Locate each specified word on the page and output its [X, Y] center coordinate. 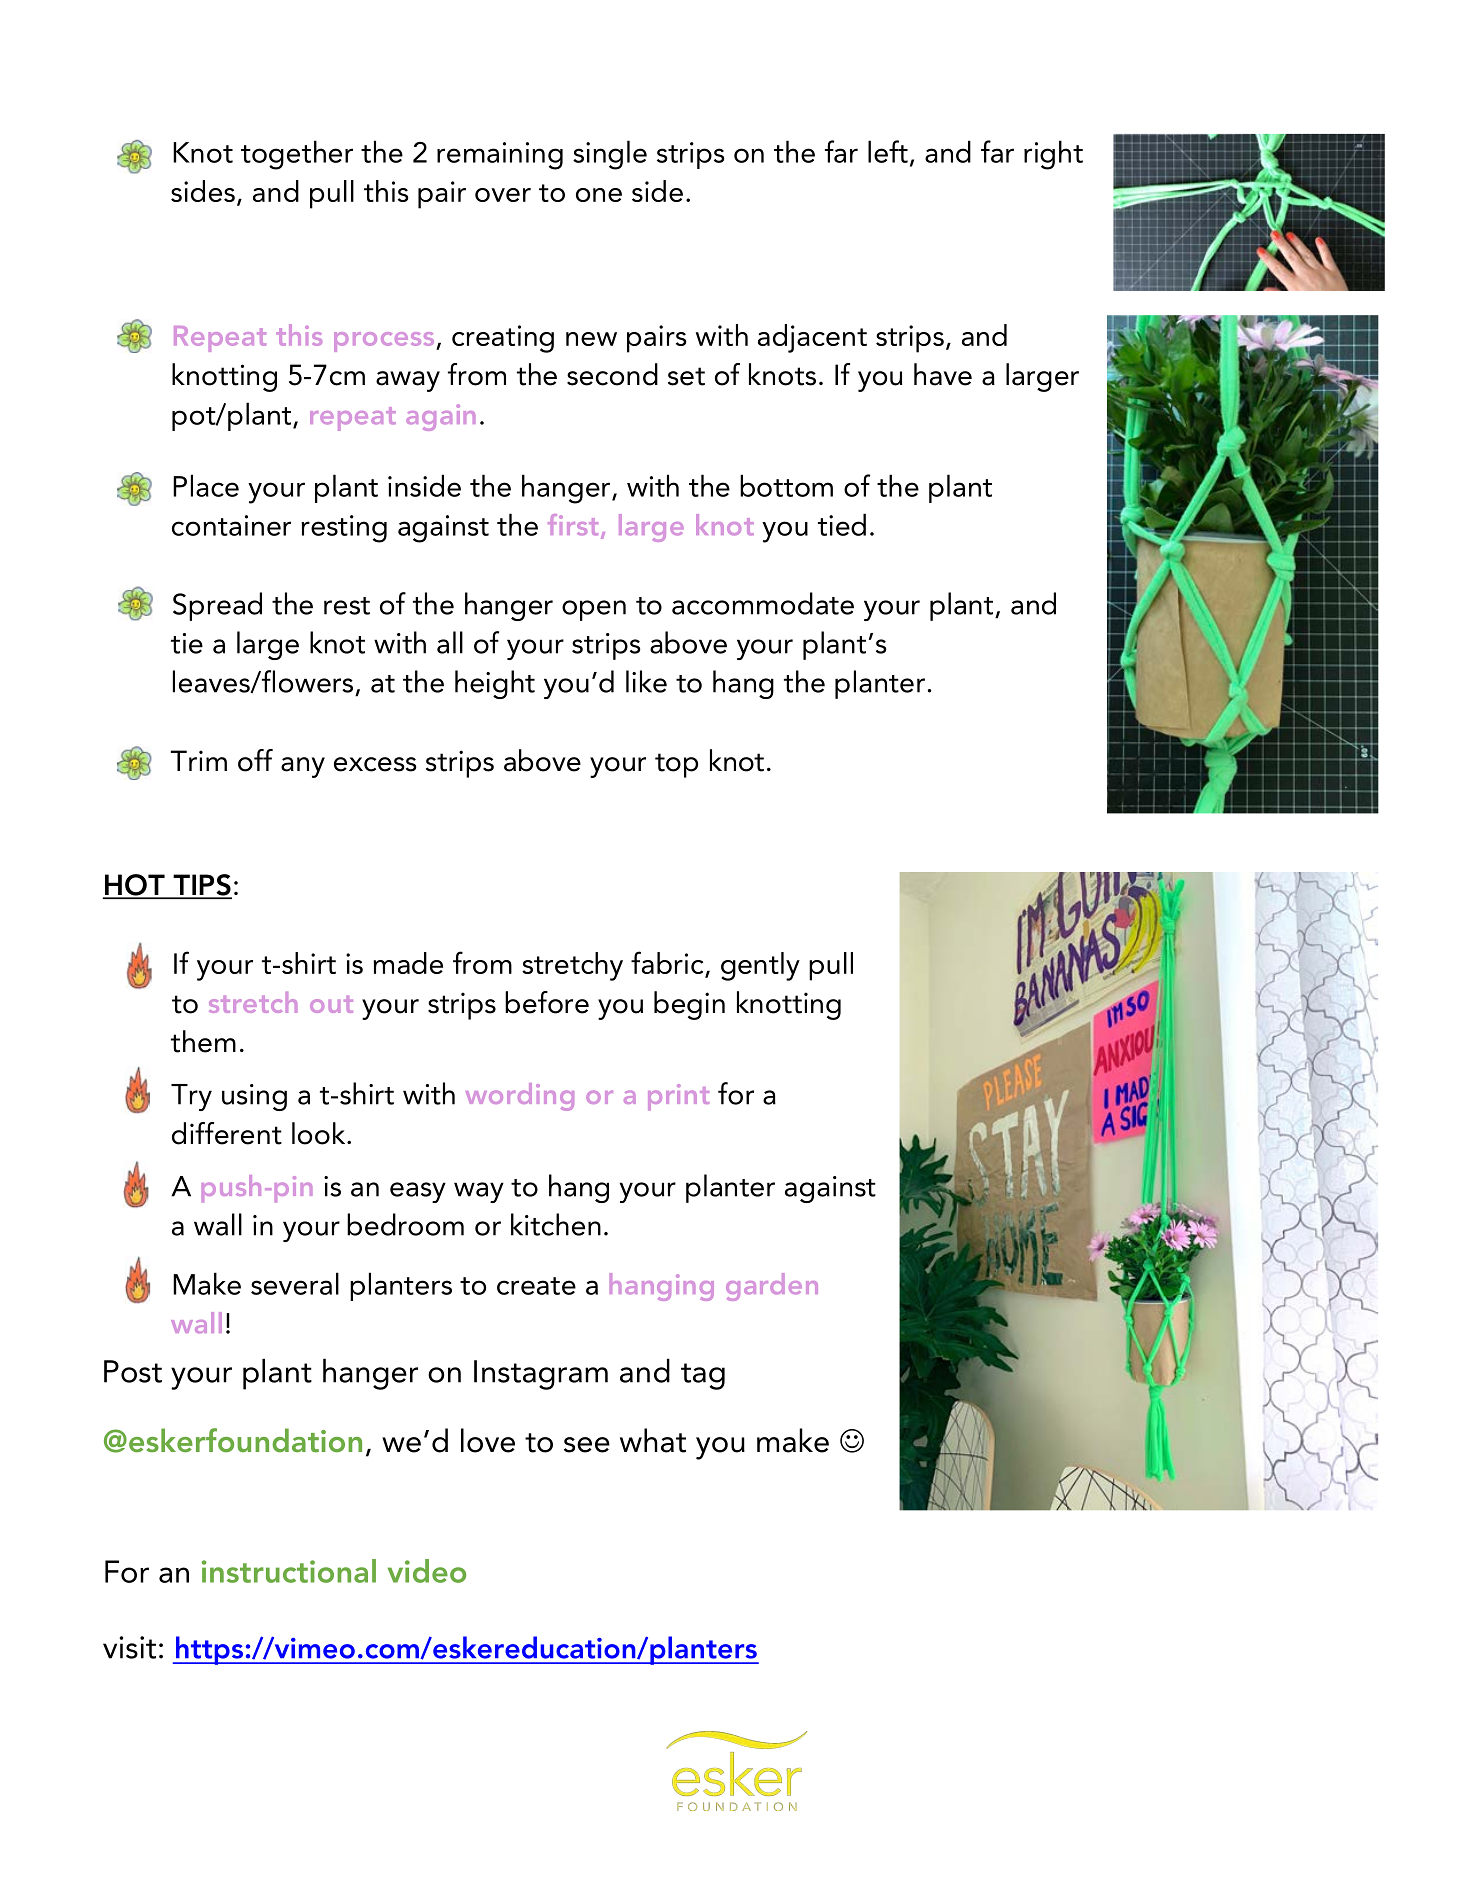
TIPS [201, 886]
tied [842, 524]
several [295, 1283]
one [599, 195]
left [888, 151]
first [573, 525]
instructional [289, 1571]
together [297, 155]
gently [760, 966]
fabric [668, 964]
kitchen [556, 1224]
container [231, 525]
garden [772, 1287]
